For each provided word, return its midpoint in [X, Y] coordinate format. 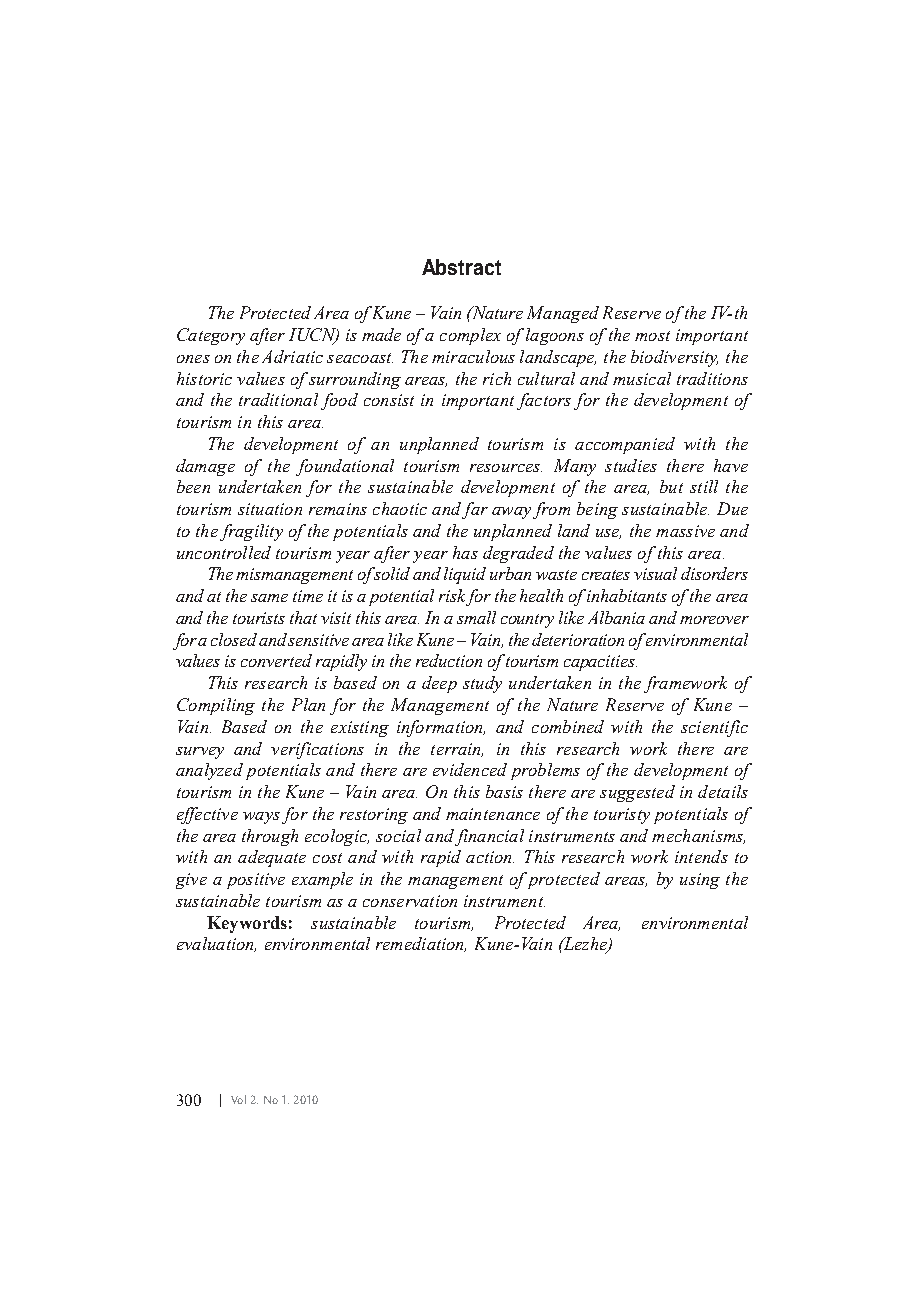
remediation [421, 944]
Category [211, 336]
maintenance [493, 814]
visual [655, 573]
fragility [251, 532]
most [652, 336]
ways [261, 818]
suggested [637, 793]
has [465, 552]
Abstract [461, 267]
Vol [238, 1099]
